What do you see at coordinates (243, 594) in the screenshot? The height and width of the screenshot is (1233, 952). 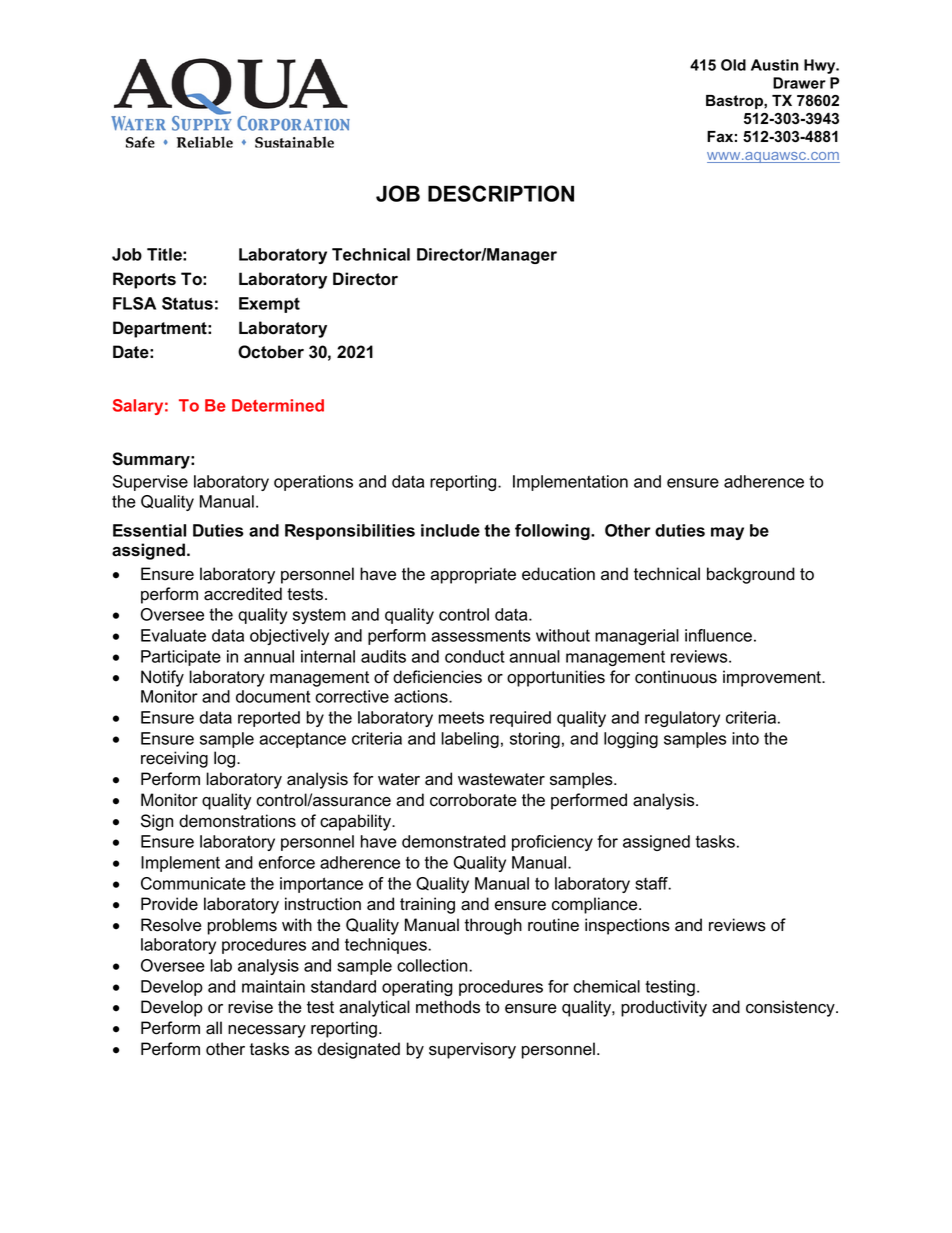 I see `accredited` at bounding box center [243, 594].
